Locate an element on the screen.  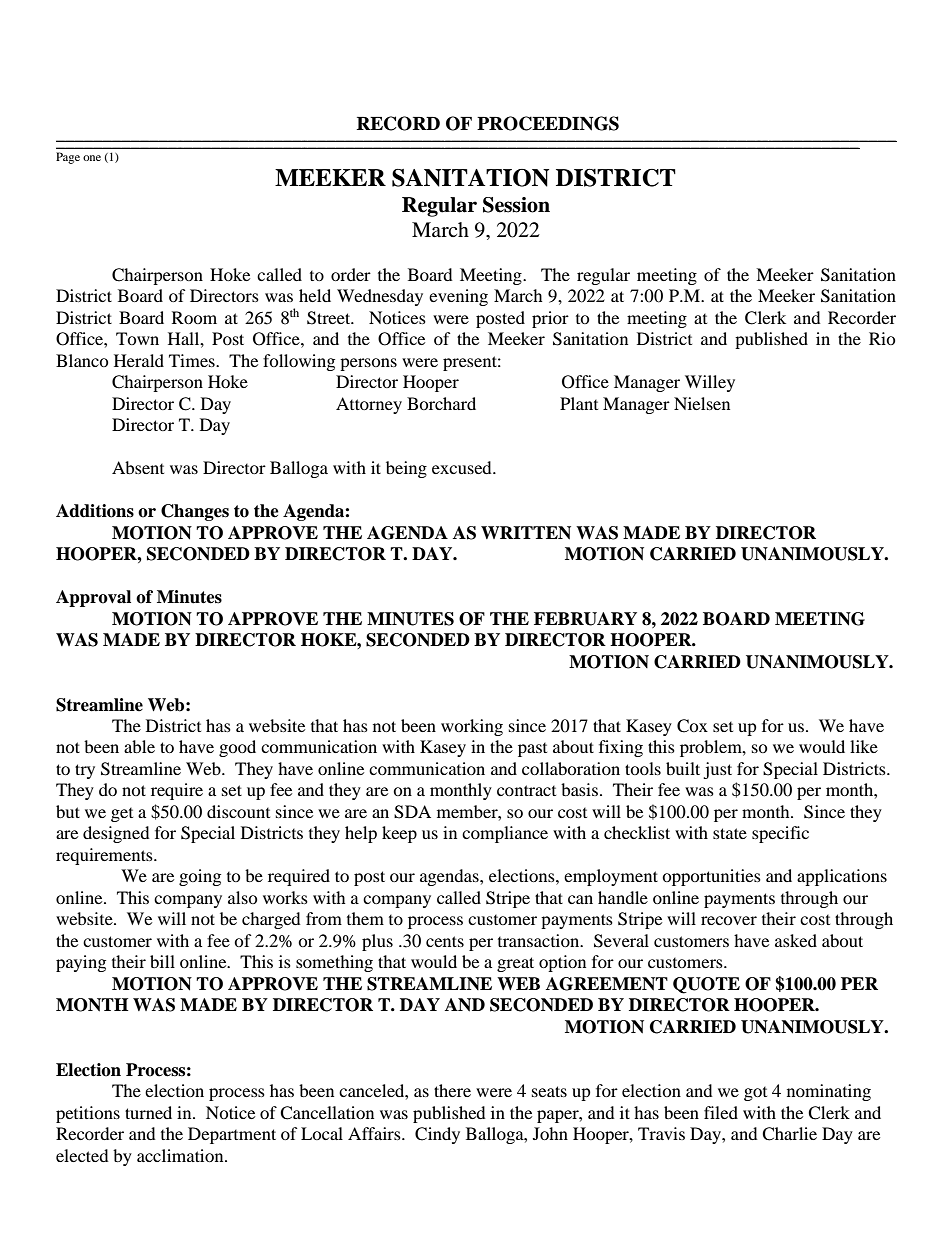
one is located at coordinates (92, 158).
